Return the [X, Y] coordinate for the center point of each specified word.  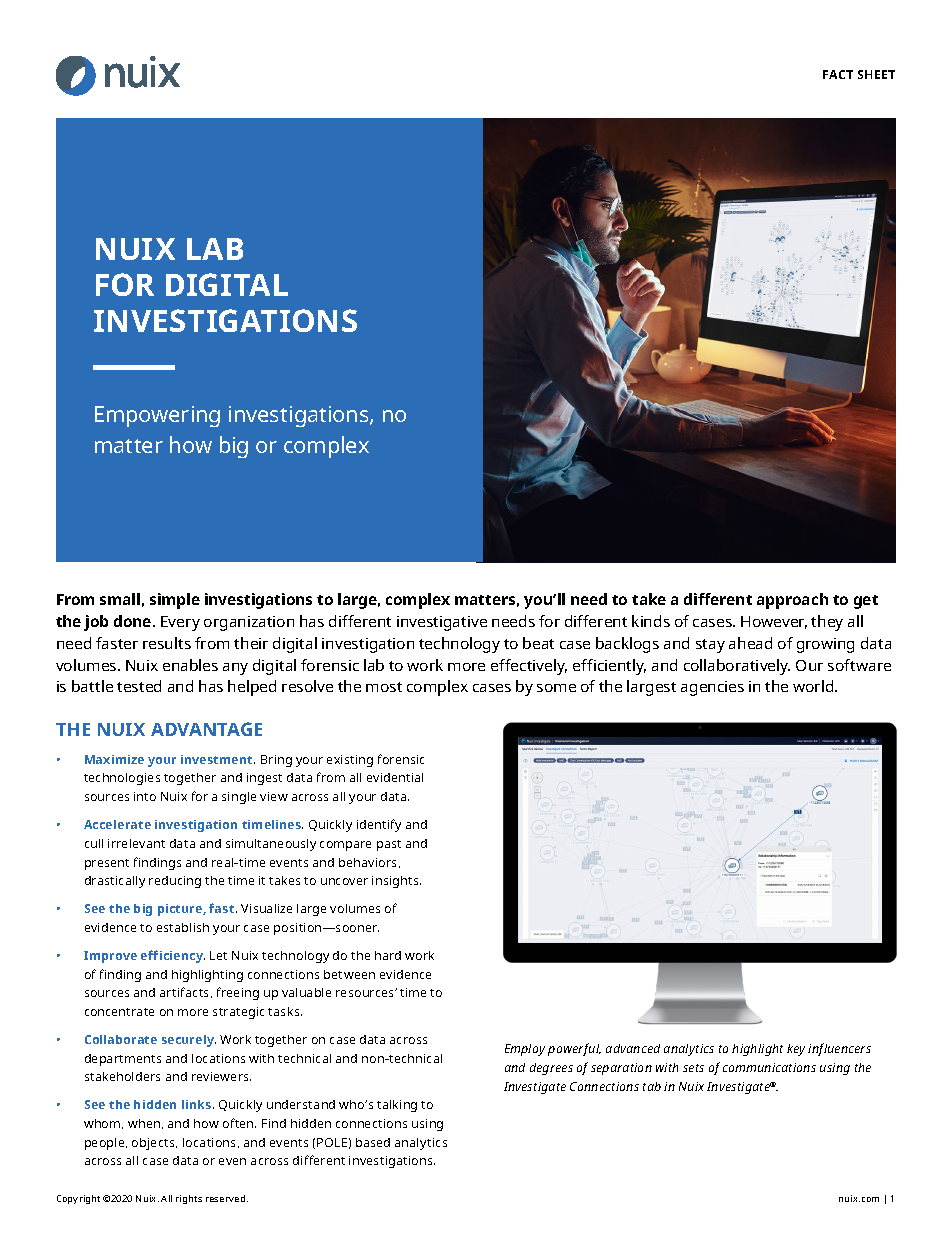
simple [175, 601]
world [814, 686]
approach [792, 601]
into [145, 796]
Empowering [157, 416]
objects [154, 1144]
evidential [395, 777]
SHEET [876, 74]
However [774, 622]
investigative [442, 623]
